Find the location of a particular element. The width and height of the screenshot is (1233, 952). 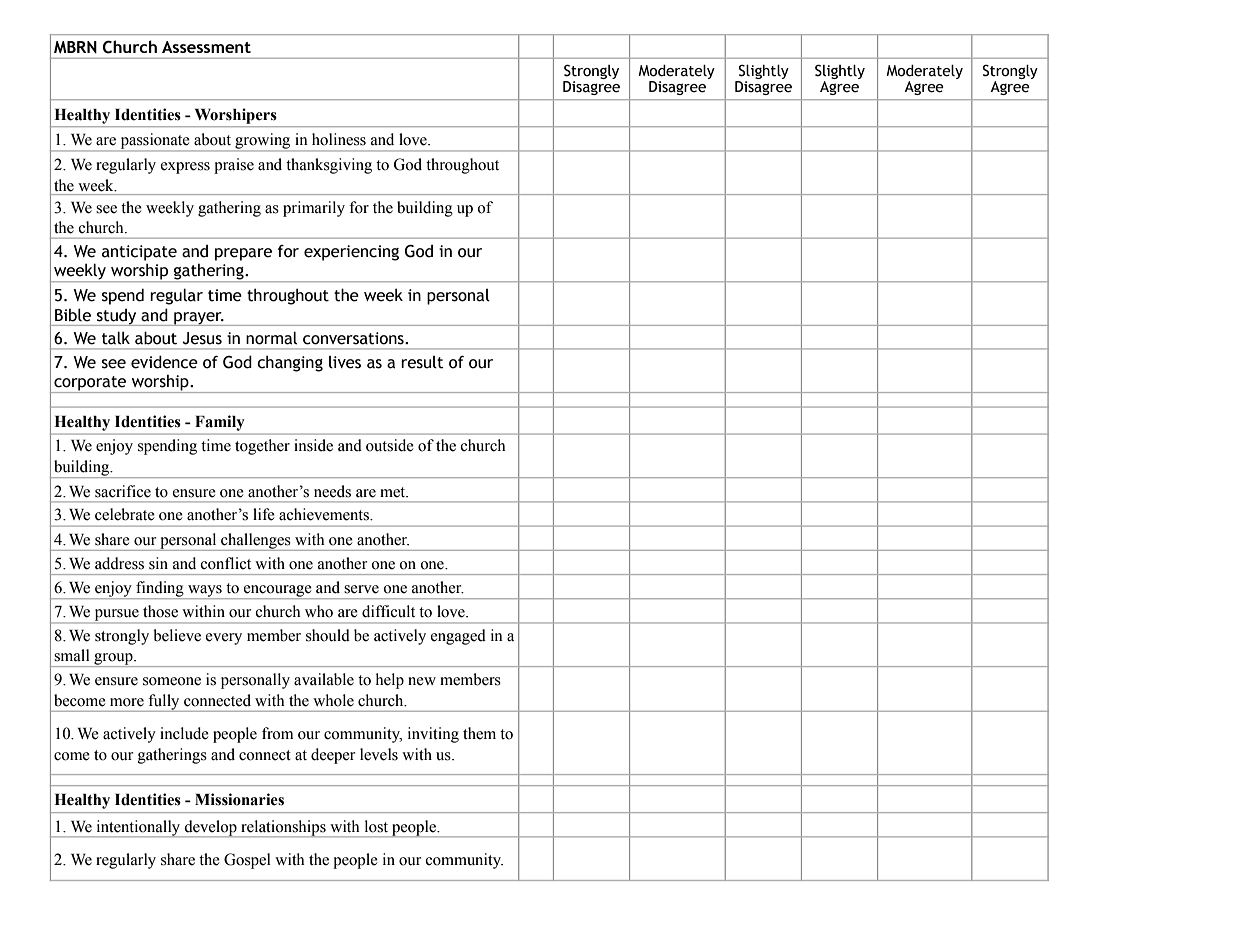

intentionally is located at coordinates (138, 828).
